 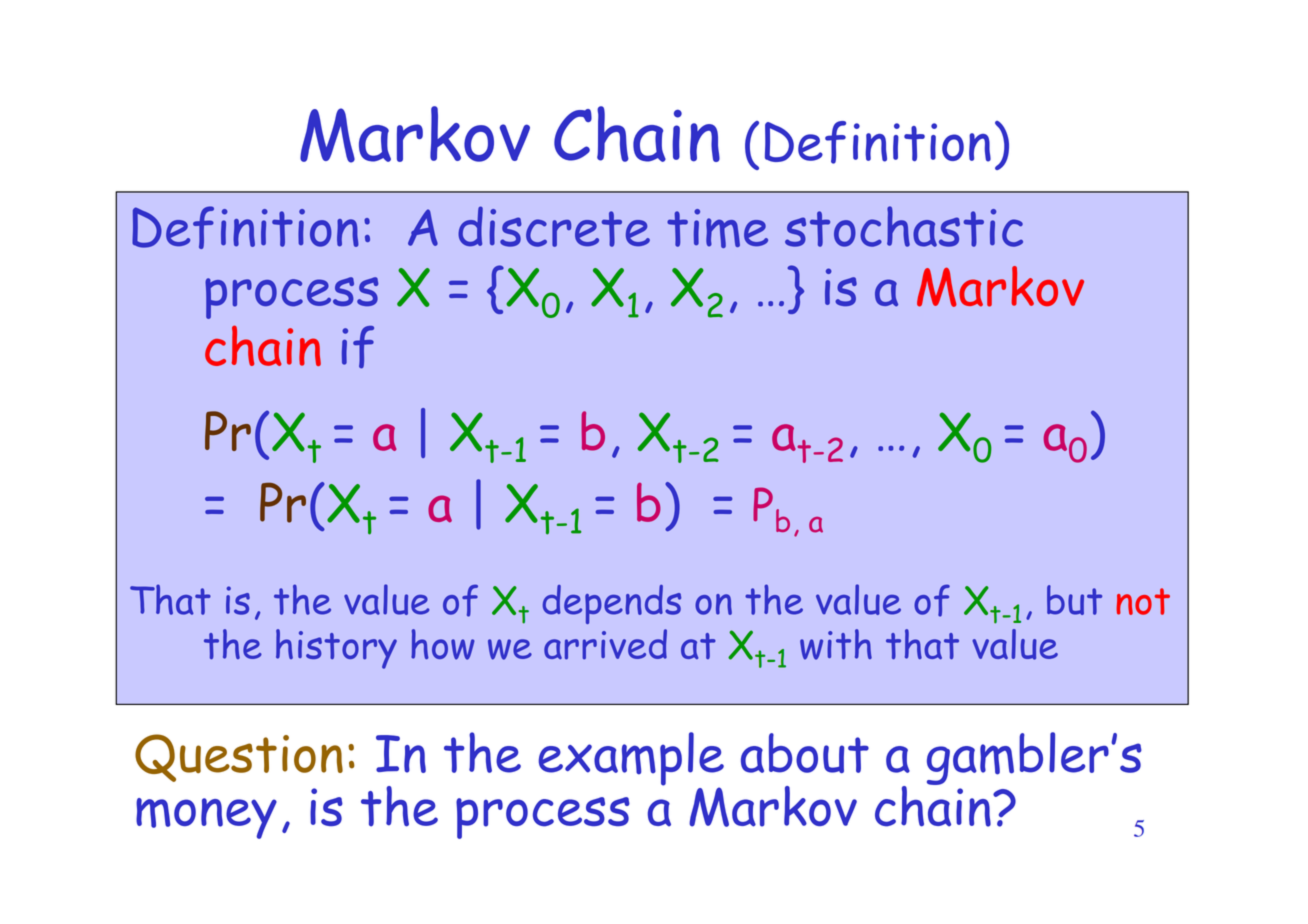 What do you see at coordinates (631, 760) in the image?
I see `example` at bounding box center [631, 760].
